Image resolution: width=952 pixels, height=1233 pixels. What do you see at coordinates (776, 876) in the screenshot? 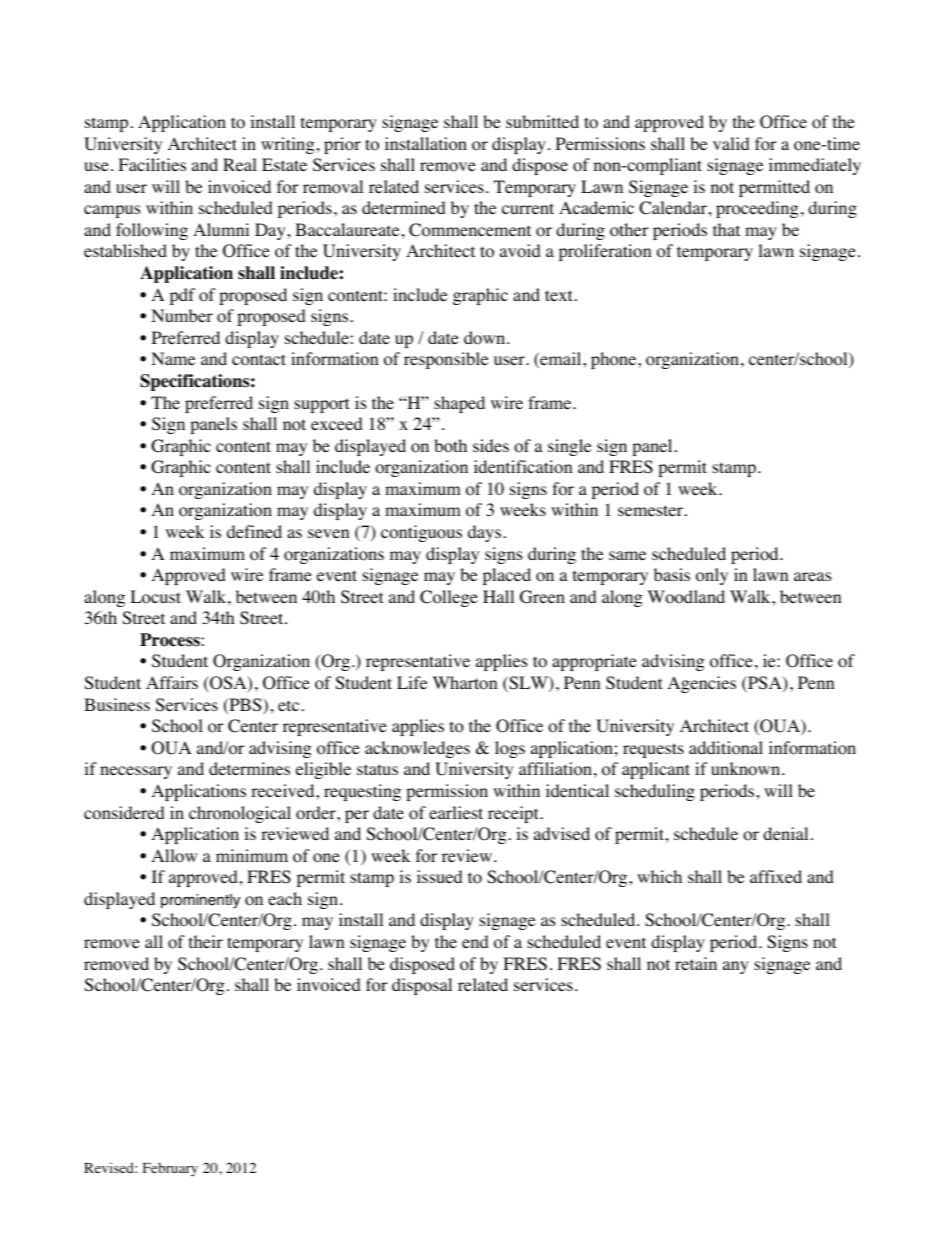
I see `affixed` at bounding box center [776, 876].
